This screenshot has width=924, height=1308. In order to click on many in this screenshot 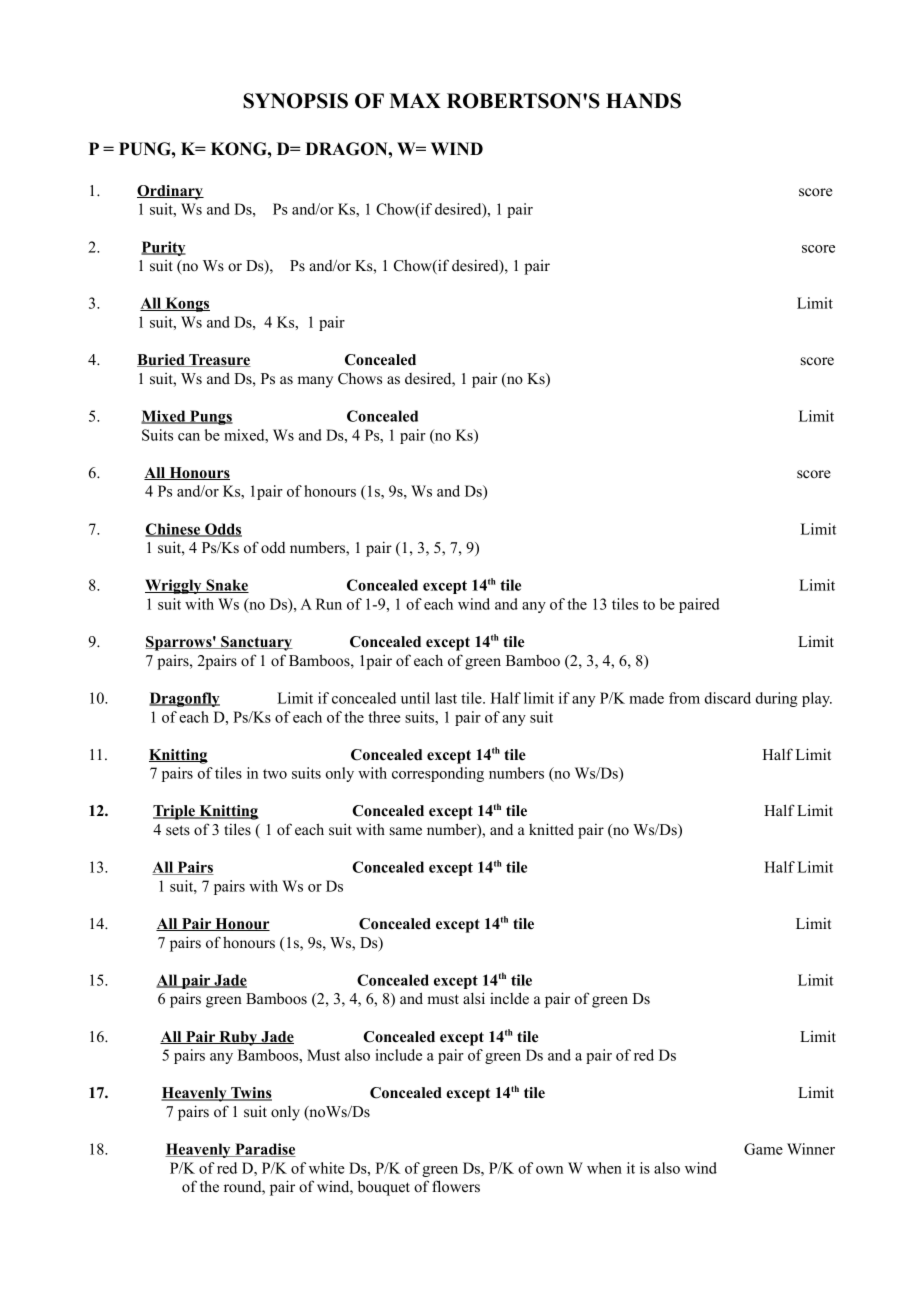, I will do `click(315, 382)`.
